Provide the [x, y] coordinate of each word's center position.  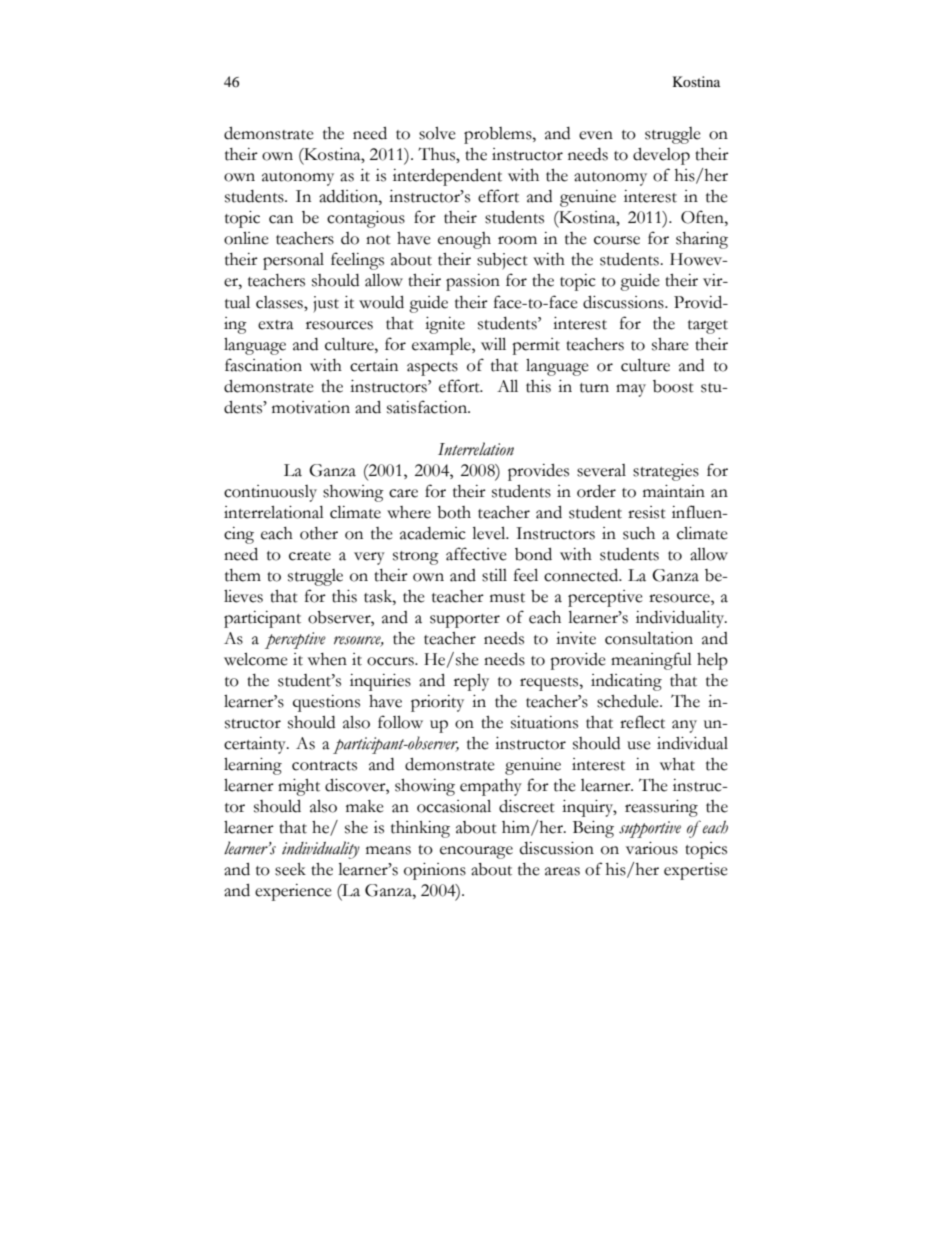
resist [647, 512]
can [281, 219]
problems [499, 135]
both [454, 512]
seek [290, 869]
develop [661, 156]
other [319, 533]
